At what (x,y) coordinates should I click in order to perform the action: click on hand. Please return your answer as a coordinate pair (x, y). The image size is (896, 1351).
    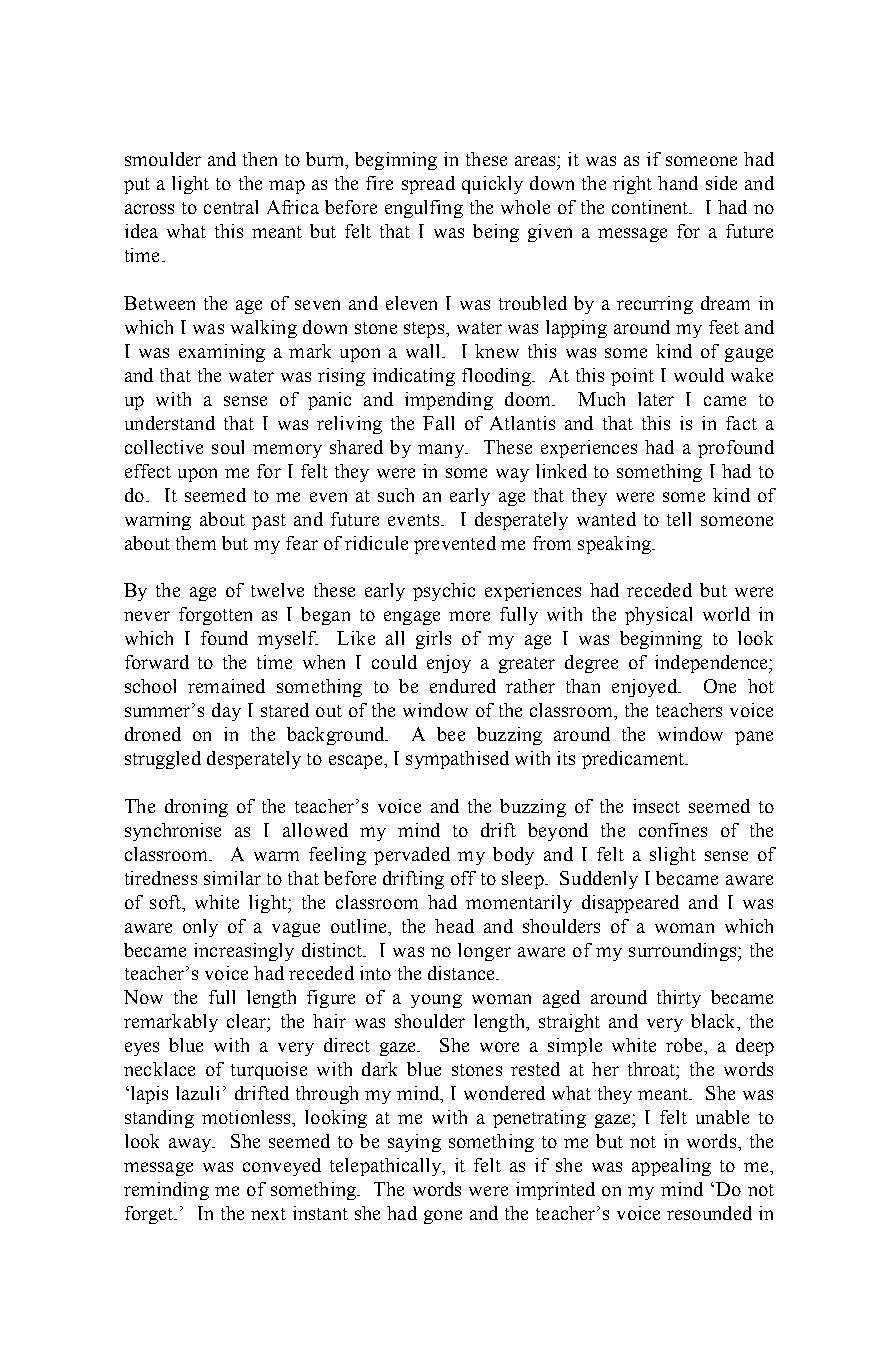
    Looking at the image, I should click on (678, 183).
